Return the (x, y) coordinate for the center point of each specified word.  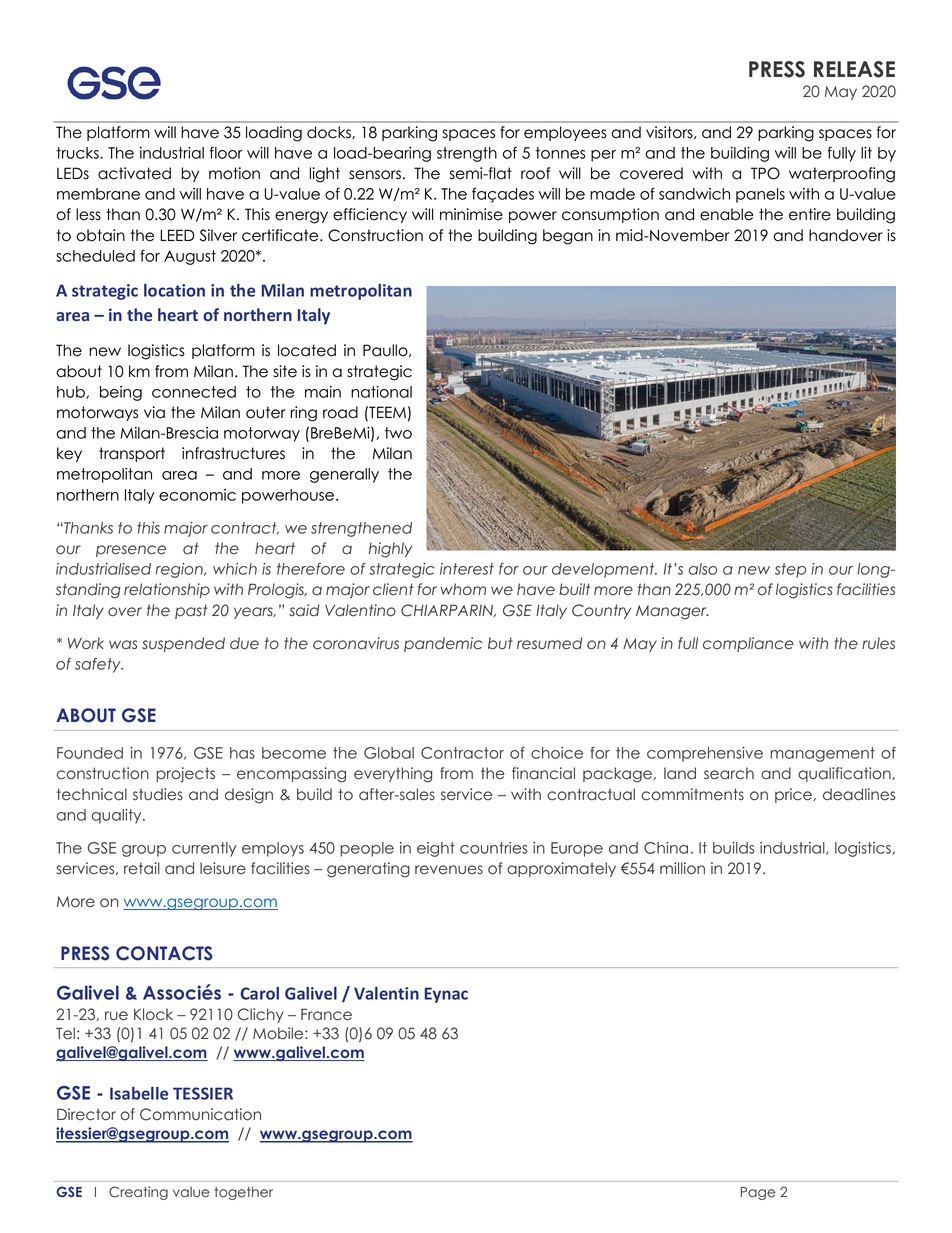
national (381, 392)
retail (142, 868)
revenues (449, 870)
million (682, 868)
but (500, 643)
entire (810, 214)
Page (758, 1193)
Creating (138, 1193)
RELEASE (854, 69)
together (243, 1193)
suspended (183, 644)
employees (565, 133)
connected (194, 392)
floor (226, 152)
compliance (748, 644)
